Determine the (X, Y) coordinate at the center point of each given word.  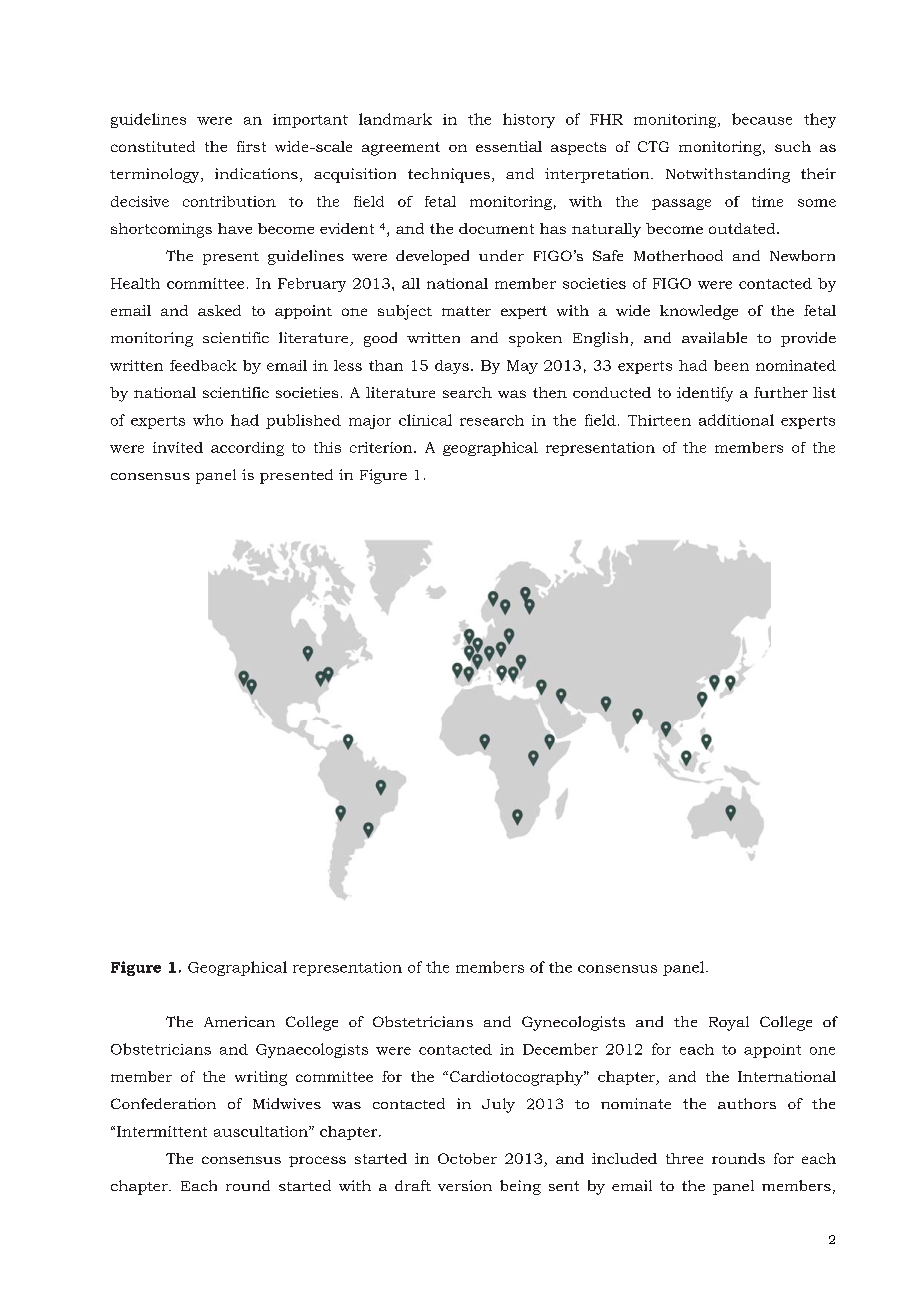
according (247, 449)
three (684, 1158)
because (762, 119)
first (251, 146)
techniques (449, 175)
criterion (382, 447)
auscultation (262, 1131)
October (467, 1158)
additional (736, 420)
